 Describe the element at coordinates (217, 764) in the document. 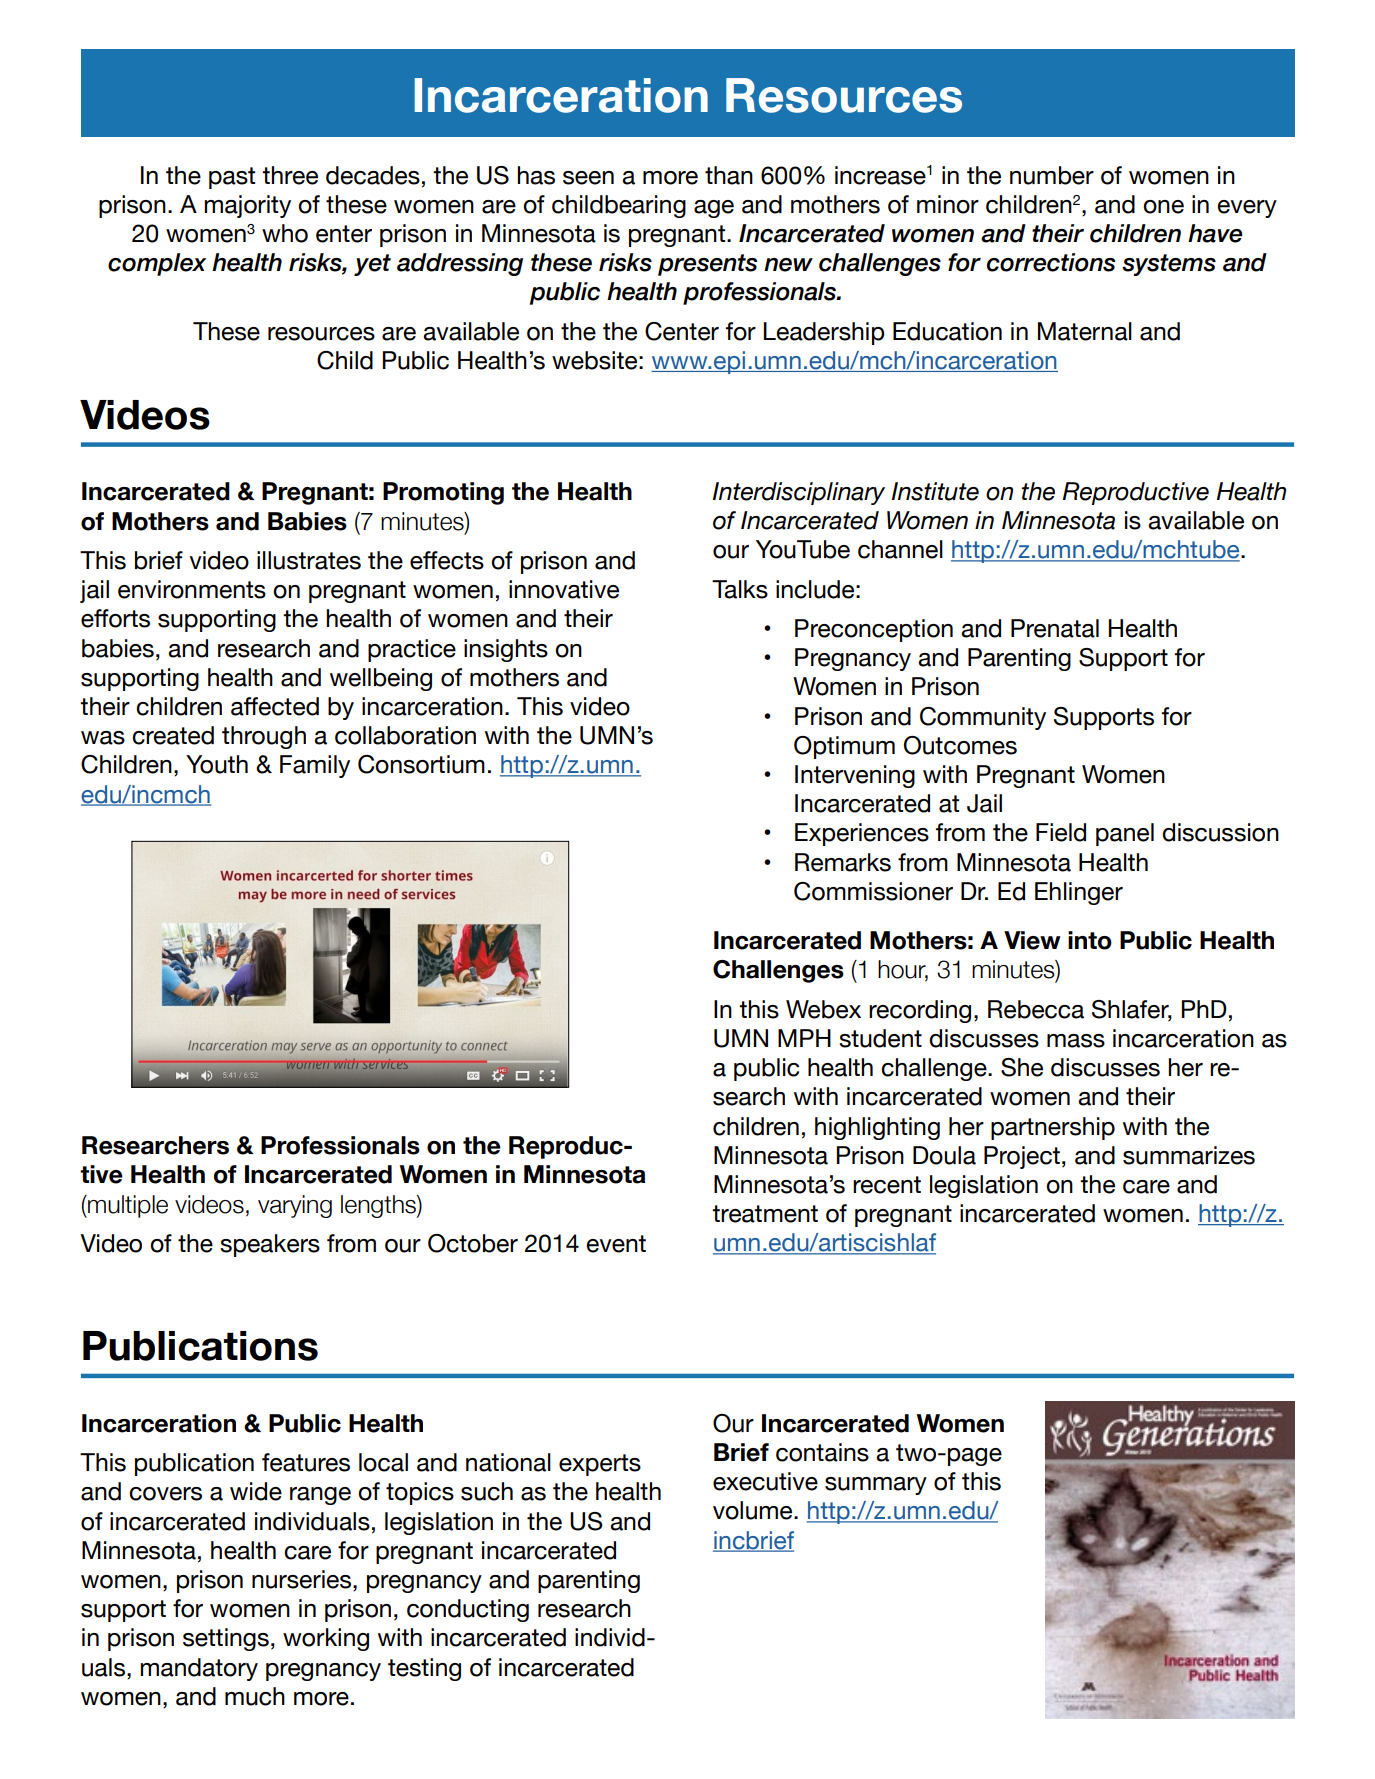

I see `Youth` at that location.
